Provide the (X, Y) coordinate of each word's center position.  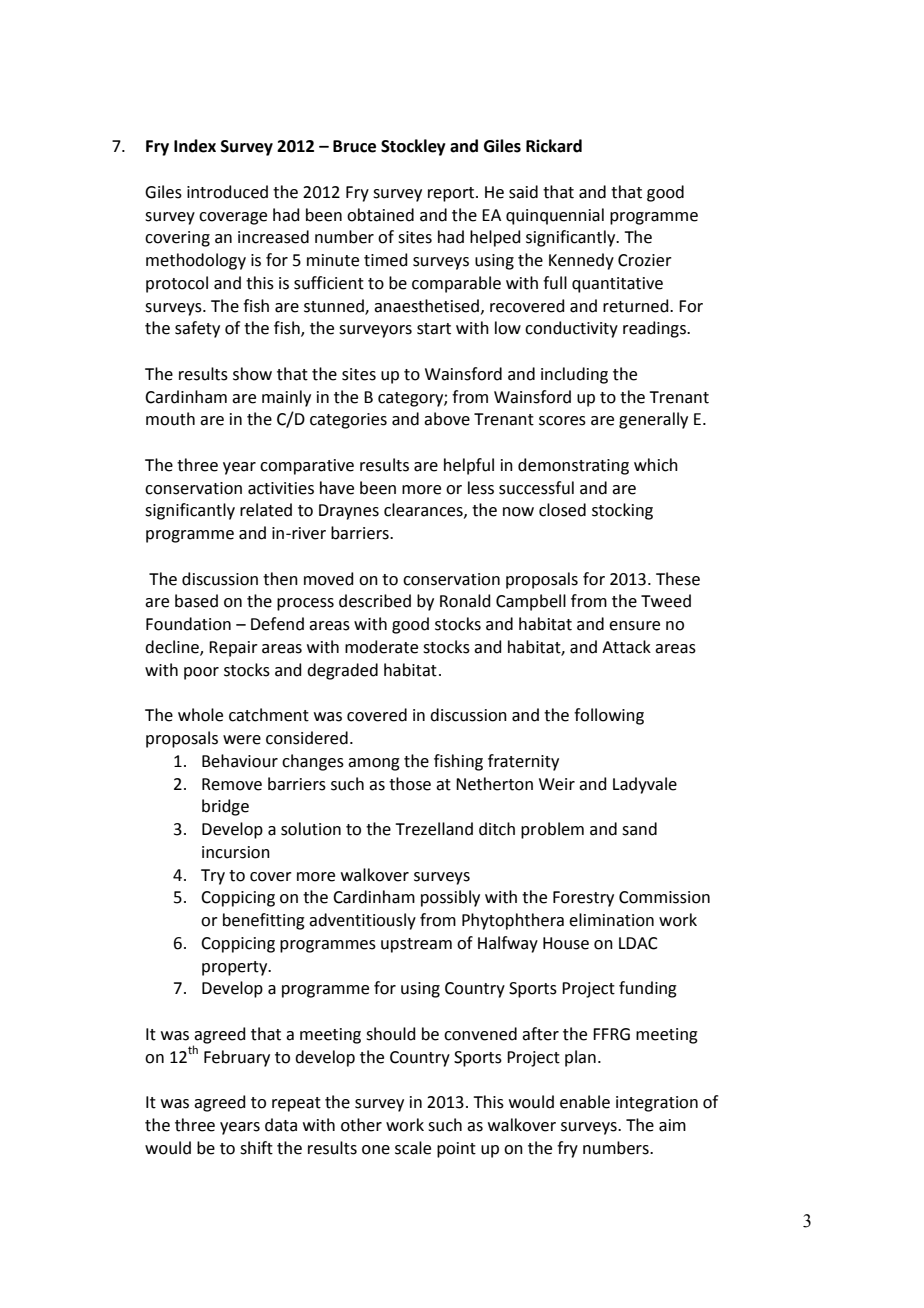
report (452, 194)
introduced (227, 192)
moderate (381, 647)
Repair (233, 649)
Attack (626, 647)
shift (256, 1148)
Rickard (554, 146)
